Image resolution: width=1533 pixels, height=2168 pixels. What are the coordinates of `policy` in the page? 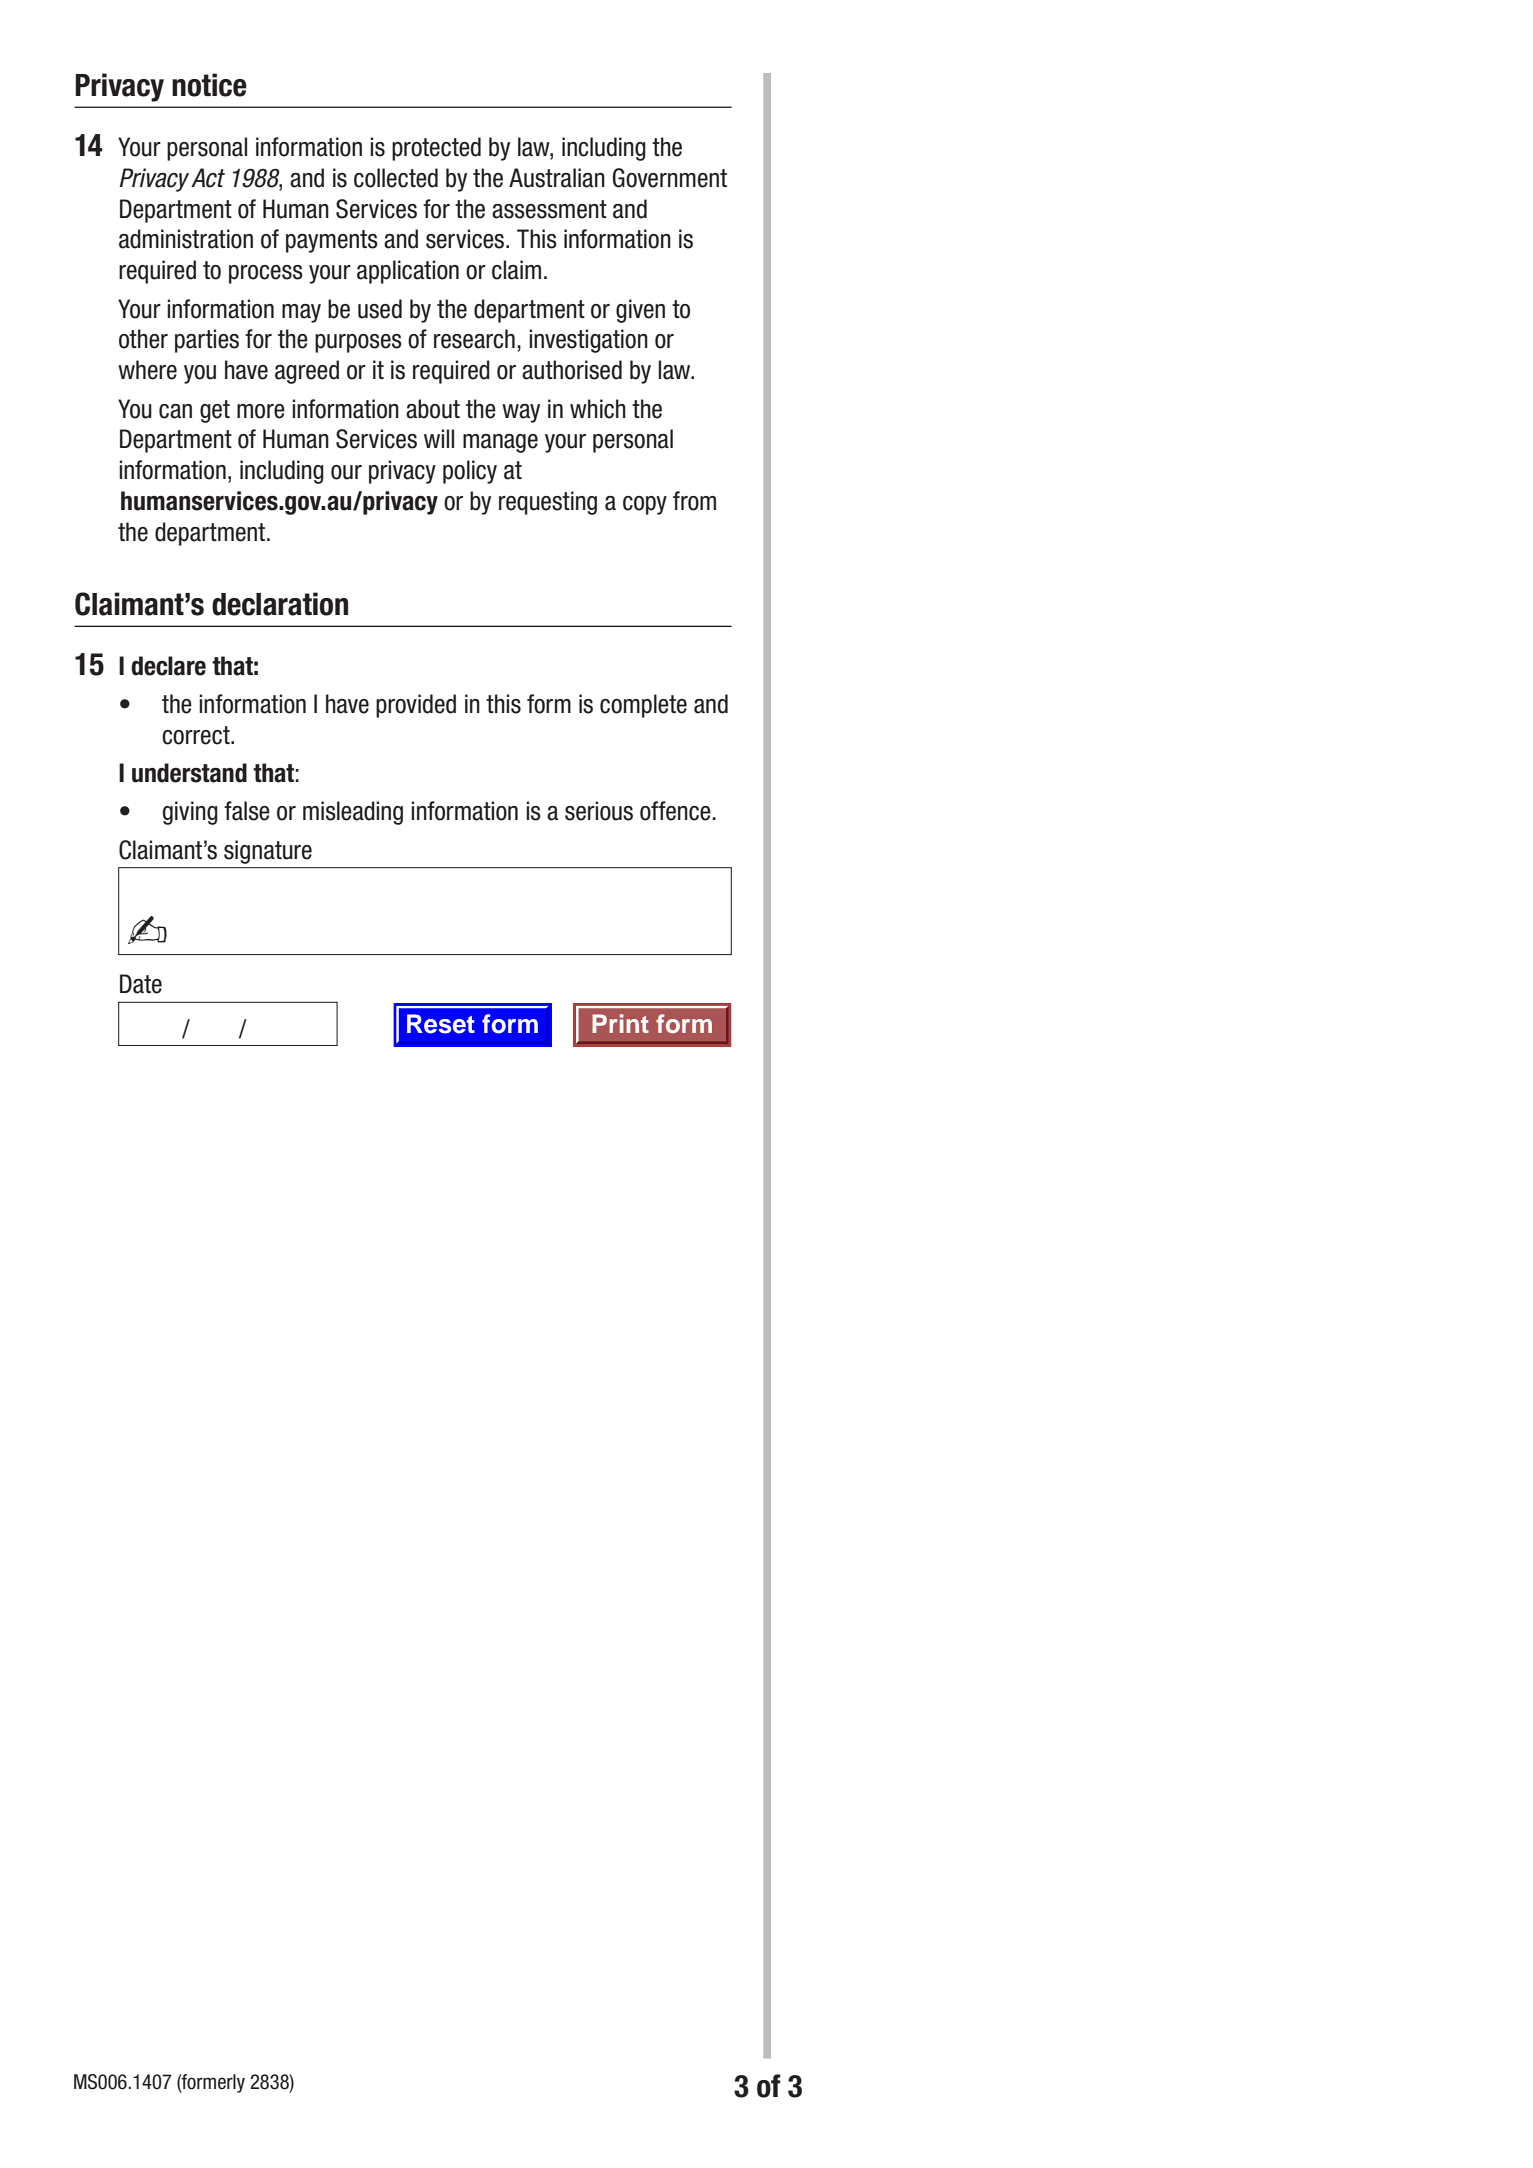 It's located at (470, 472).
